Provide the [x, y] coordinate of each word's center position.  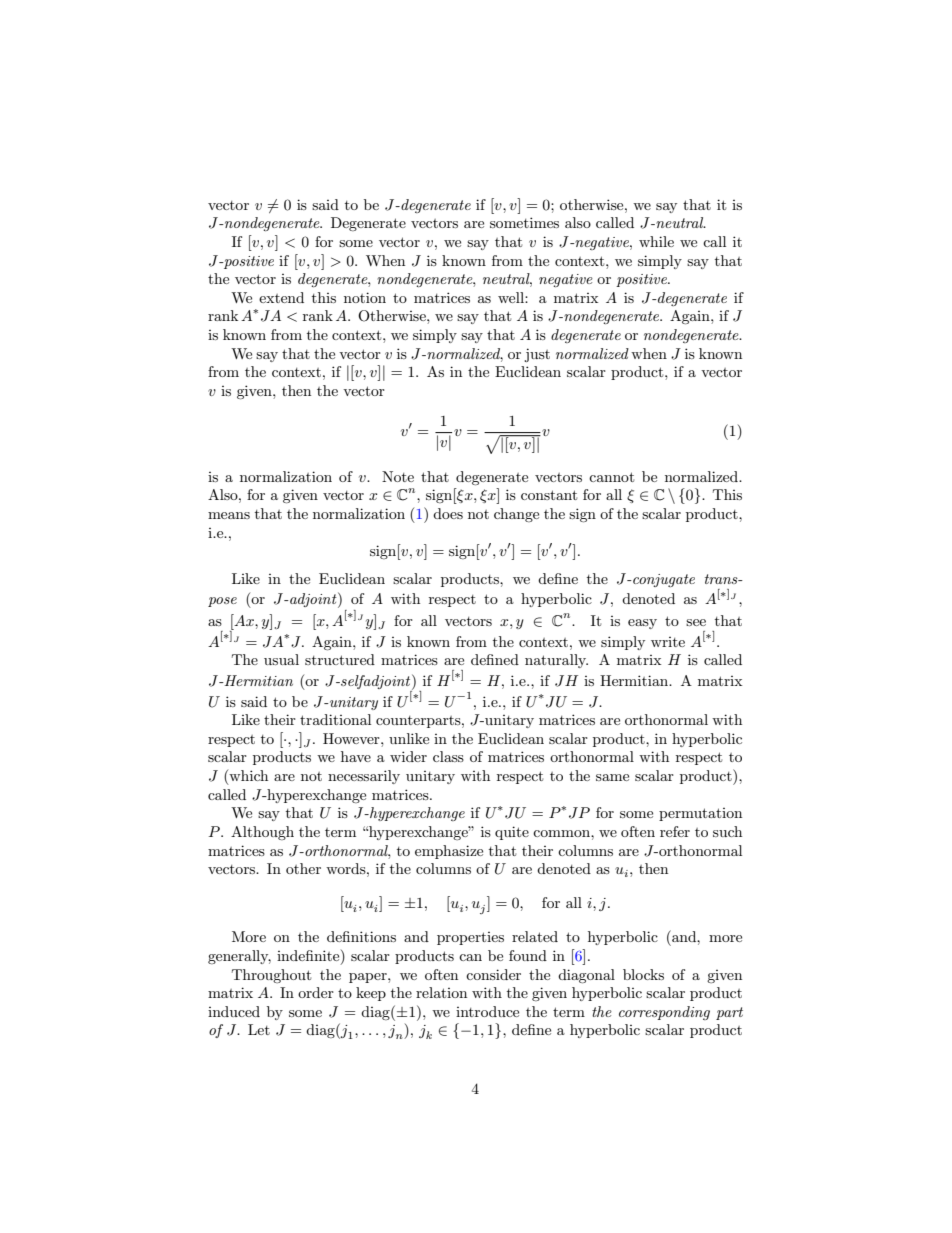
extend [281, 297]
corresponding [664, 1013]
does [448, 513]
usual [281, 659]
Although [262, 833]
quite [512, 833]
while [656, 241]
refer [675, 831]
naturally [556, 661]
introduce [487, 1011]
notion [365, 297]
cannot [611, 477]
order [316, 992]
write [668, 642]
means [229, 515]
